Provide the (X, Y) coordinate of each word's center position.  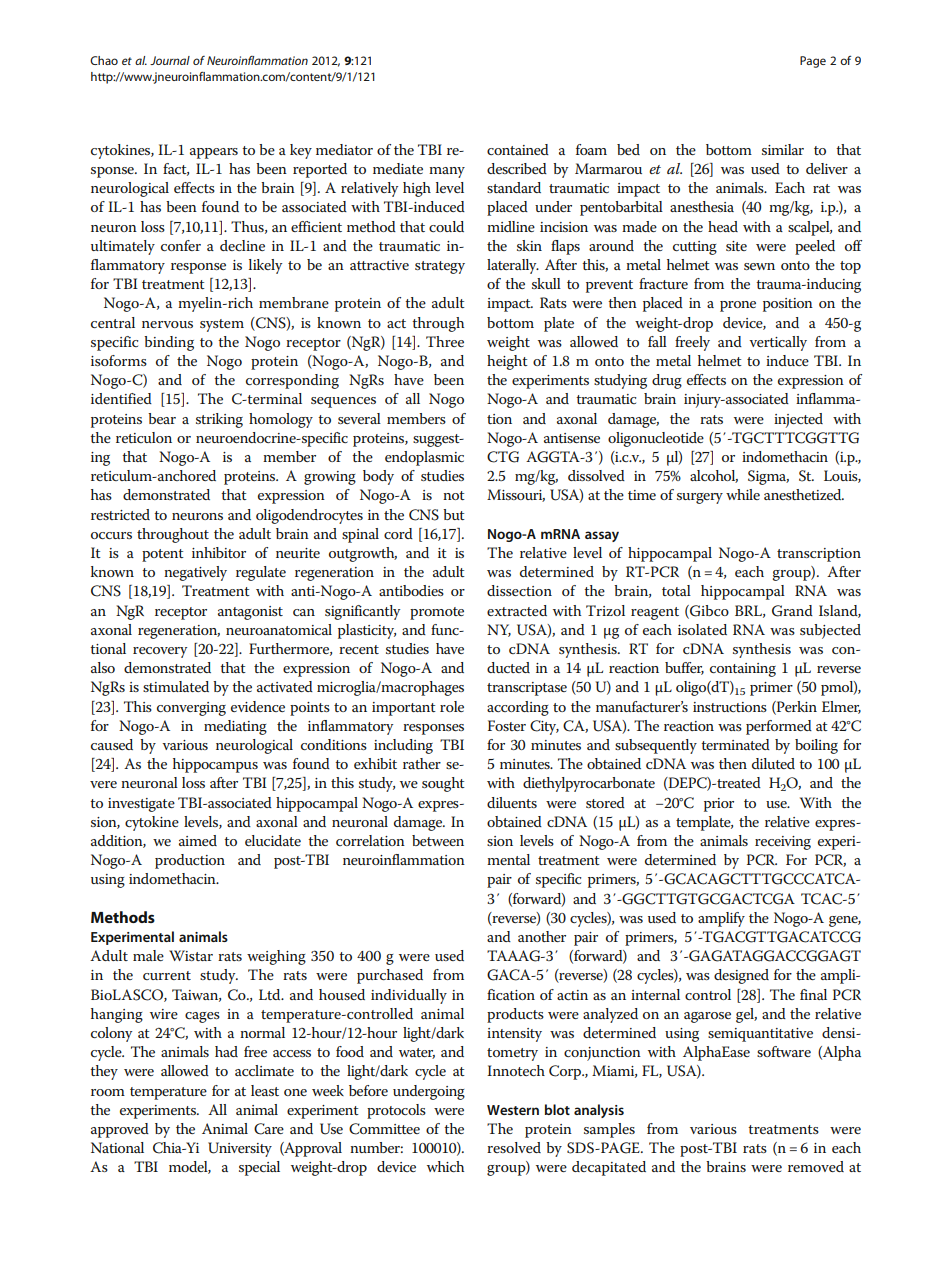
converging (191, 709)
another (542, 936)
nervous (167, 324)
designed (741, 976)
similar (783, 149)
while (743, 494)
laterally (513, 266)
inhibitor (219, 552)
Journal (170, 60)
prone (738, 306)
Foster (507, 725)
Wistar (191, 955)
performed (779, 727)
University (240, 1149)
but (454, 514)
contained (518, 149)
